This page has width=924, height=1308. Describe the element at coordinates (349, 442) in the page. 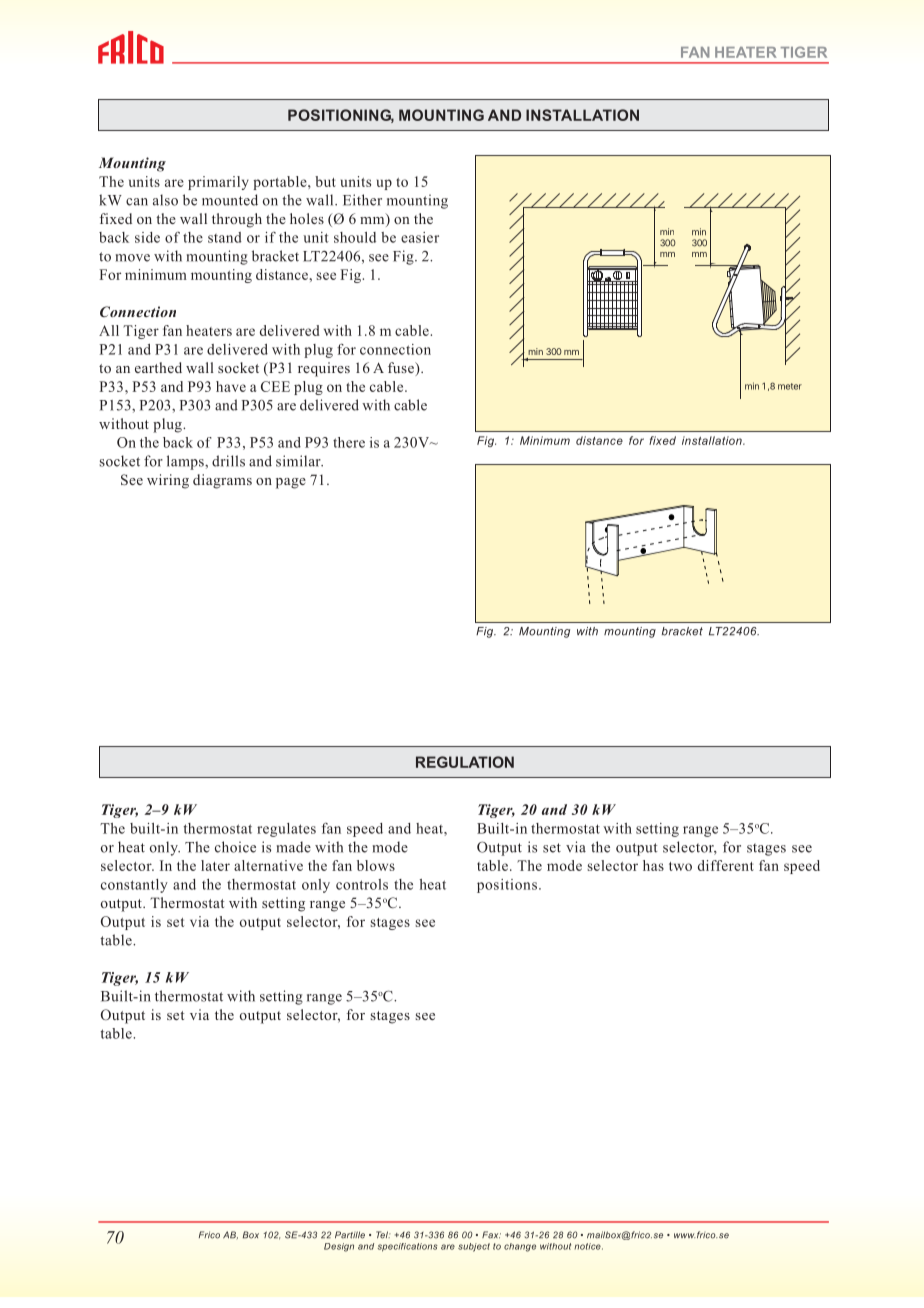

I see `there` at that location.
